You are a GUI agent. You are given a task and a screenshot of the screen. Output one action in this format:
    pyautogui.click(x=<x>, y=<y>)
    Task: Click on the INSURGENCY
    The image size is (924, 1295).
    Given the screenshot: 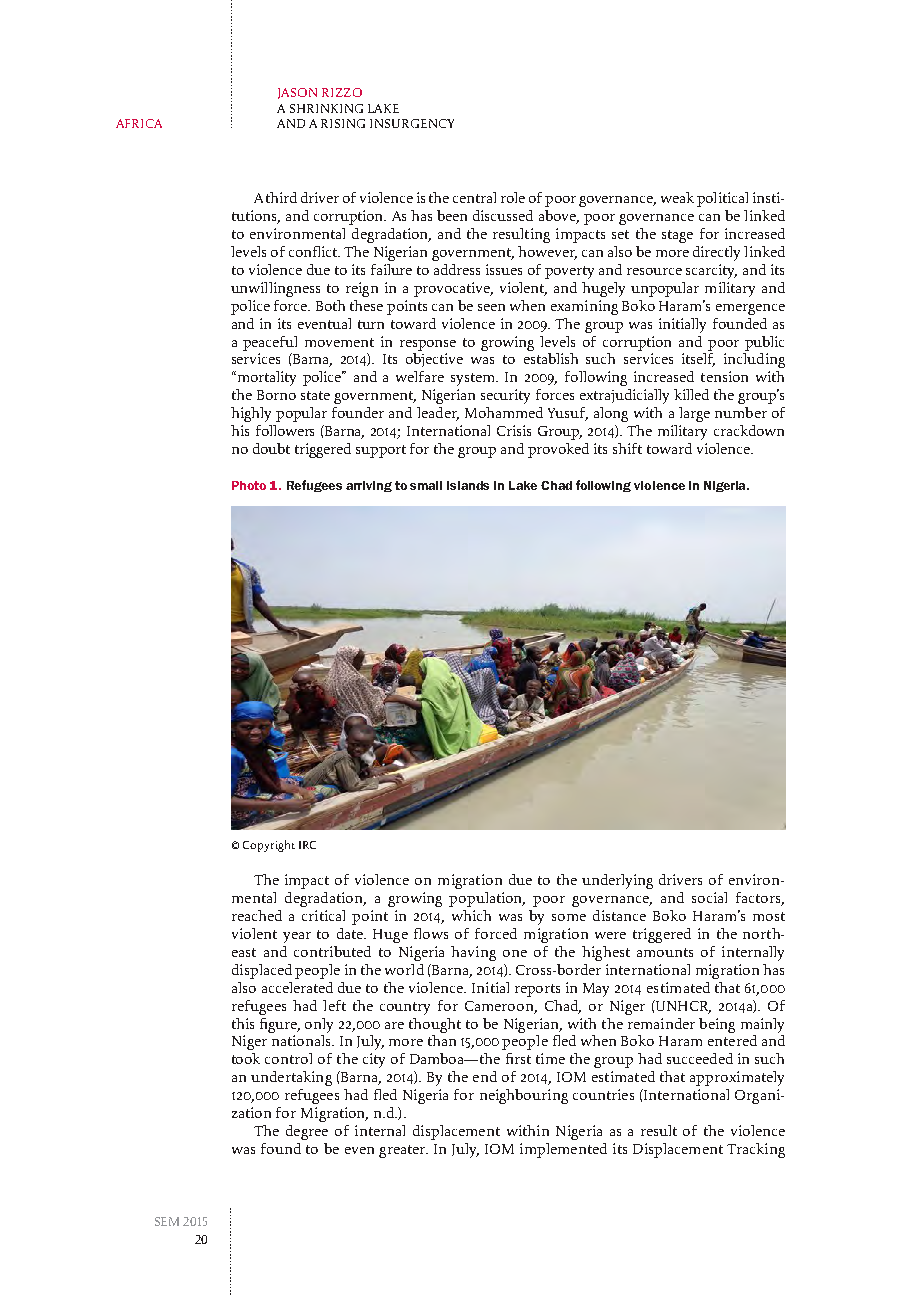 What is the action you would take?
    pyautogui.click(x=412, y=123)
